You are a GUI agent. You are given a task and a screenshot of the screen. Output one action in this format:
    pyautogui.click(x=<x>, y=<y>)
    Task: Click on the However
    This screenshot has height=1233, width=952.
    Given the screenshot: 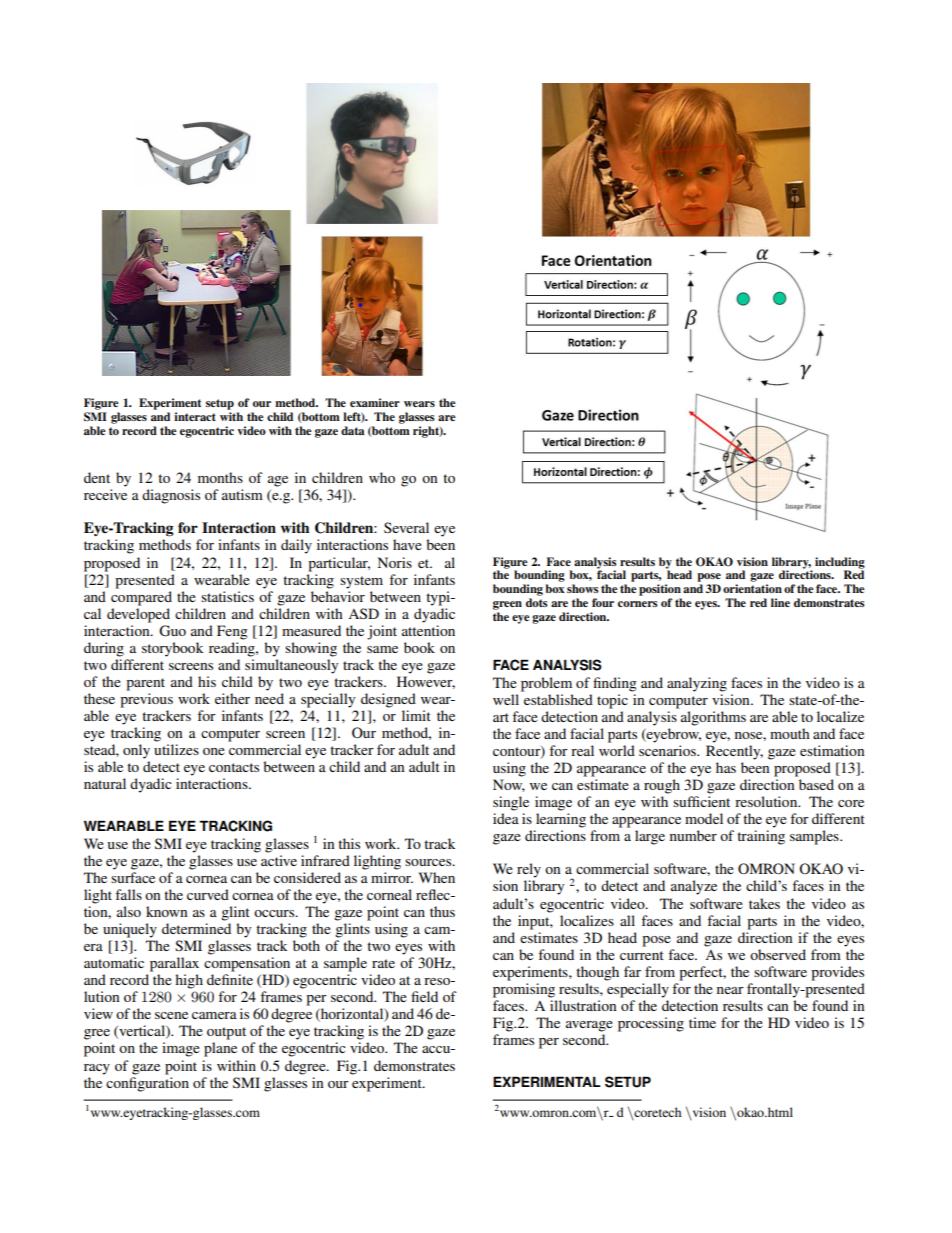 What is the action you would take?
    pyautogui.click(x=426, y=682)
